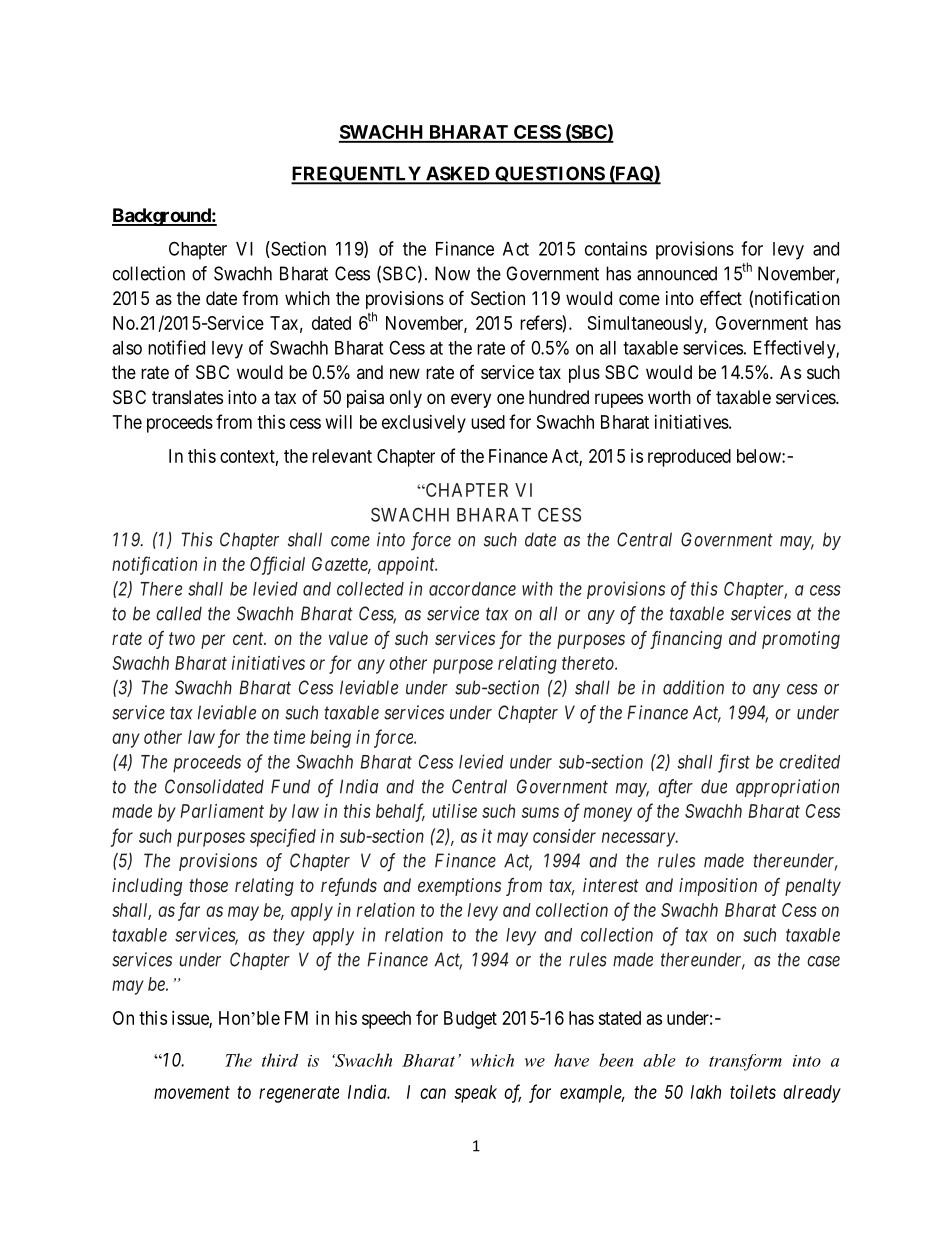  Describe the element at coordinates (357, 175) in the page. I see `FREQUENTLY` at that location.
